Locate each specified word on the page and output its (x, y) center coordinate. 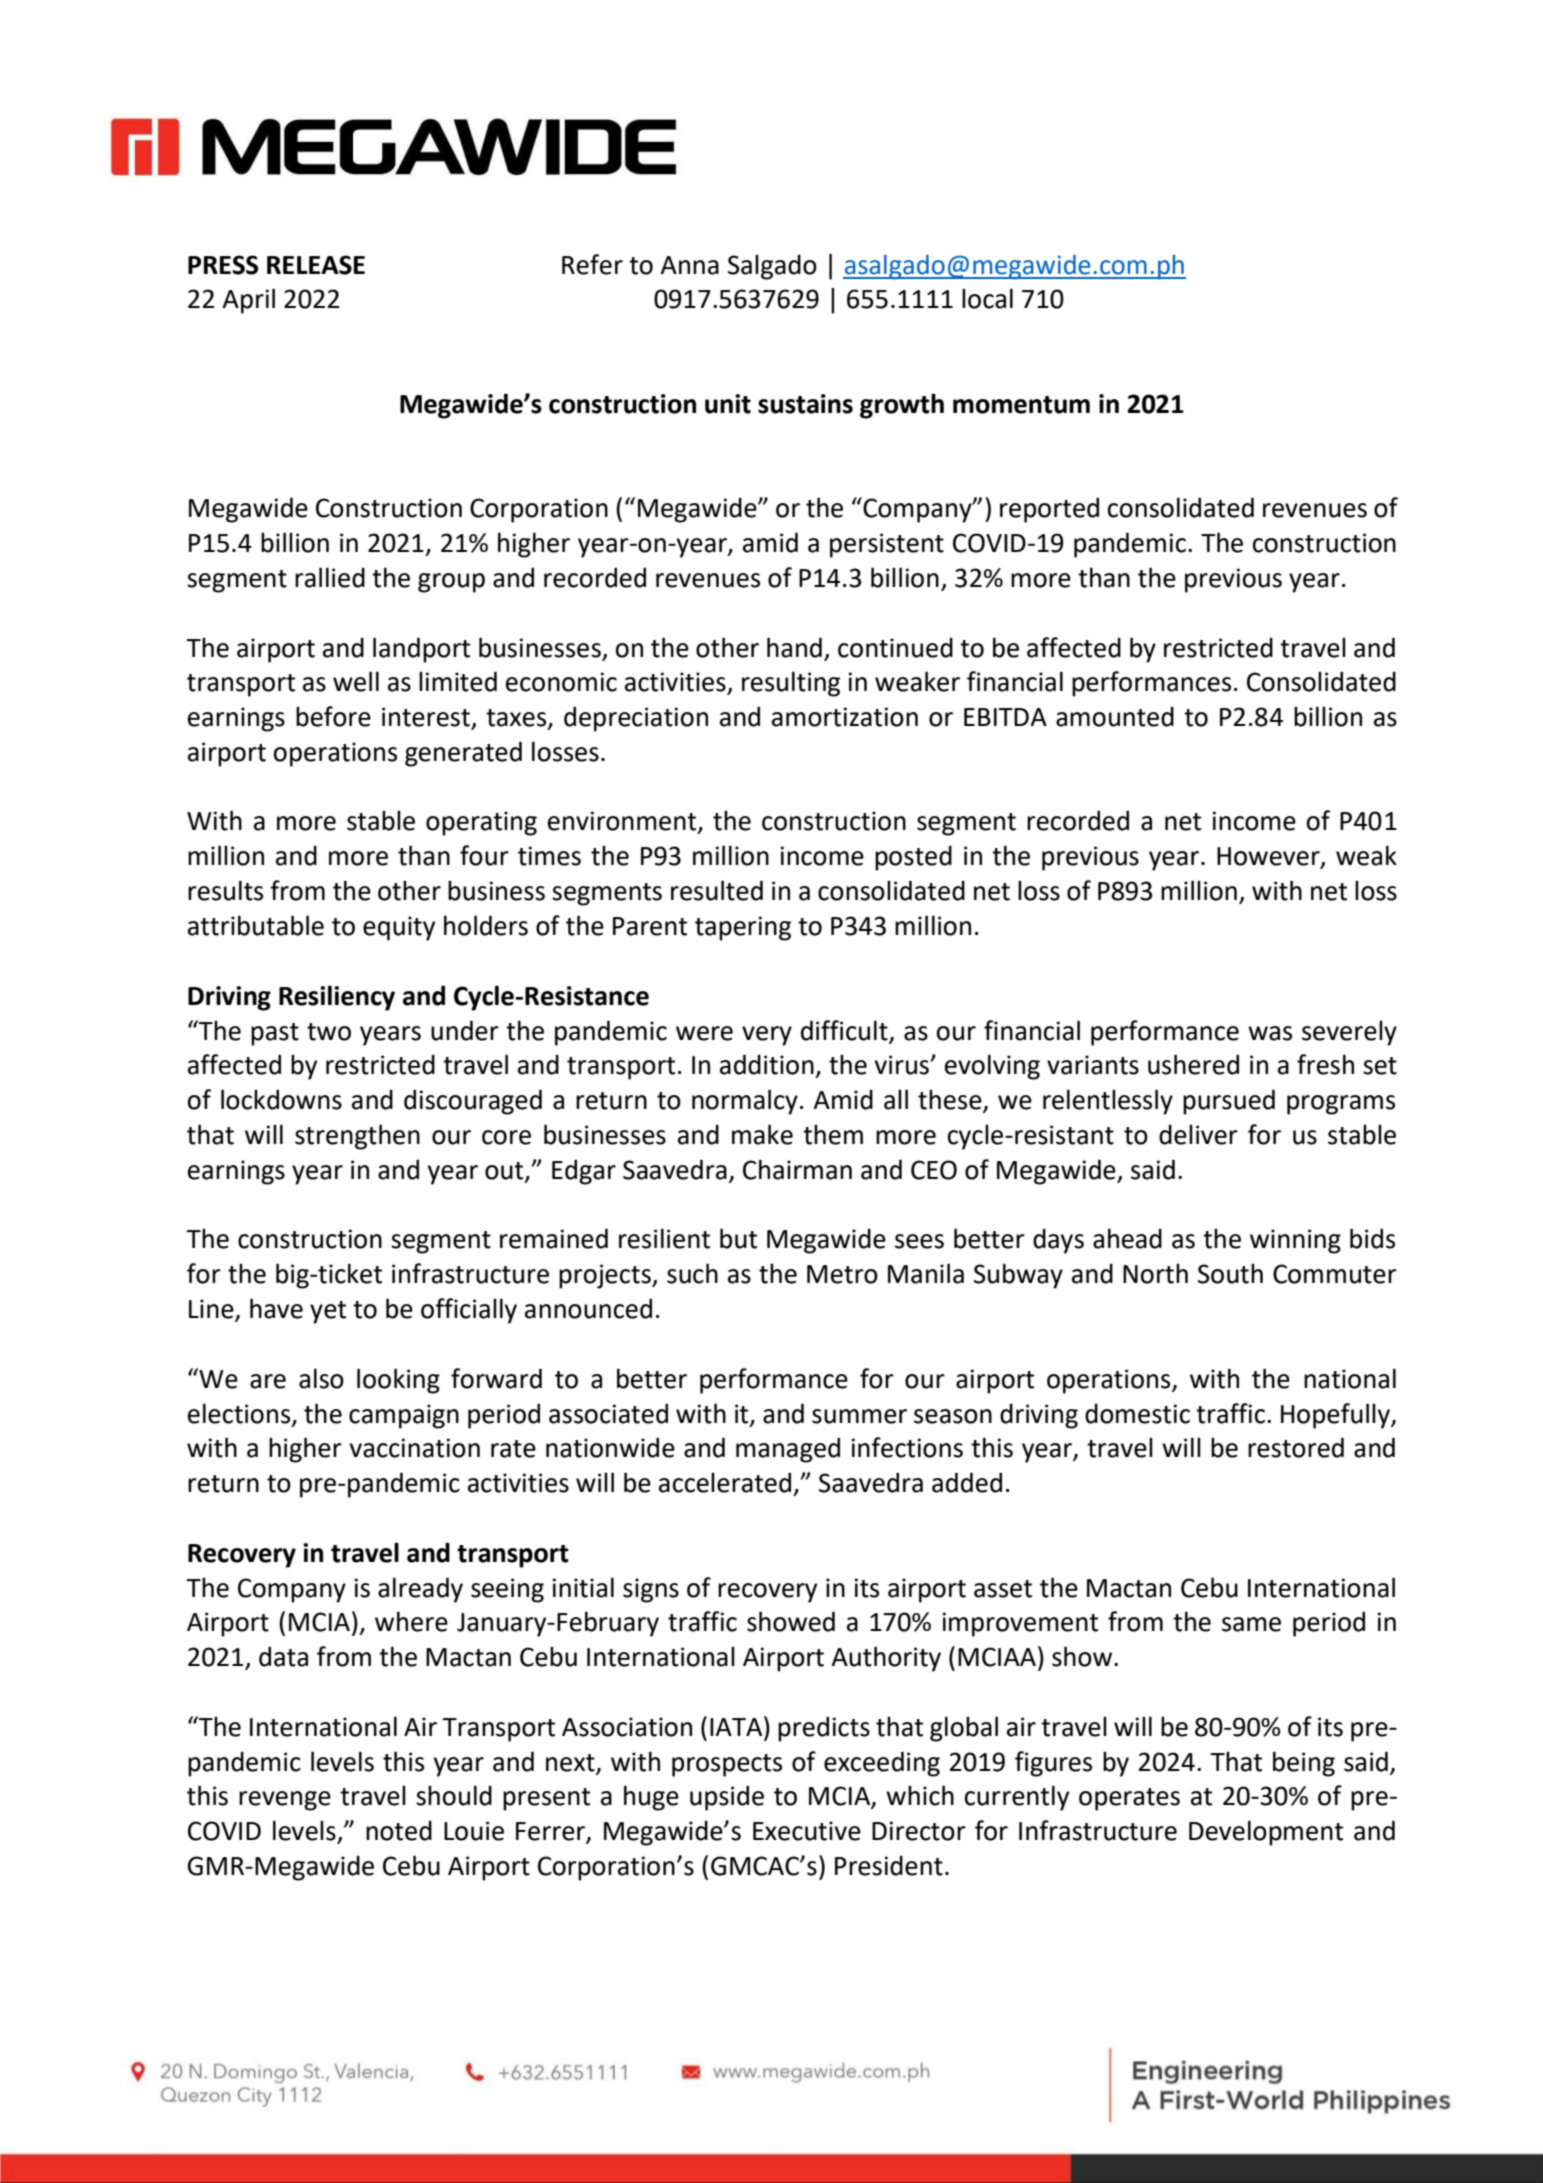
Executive (807, 1831)
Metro (842, 1274)
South (1230, 1273)
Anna (689, 265)
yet (328, 1312)
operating (481, 823)
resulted (717, 890)
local (987, 298)
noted (399, 1830)
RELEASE (316, 265)
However (1269, 857)
